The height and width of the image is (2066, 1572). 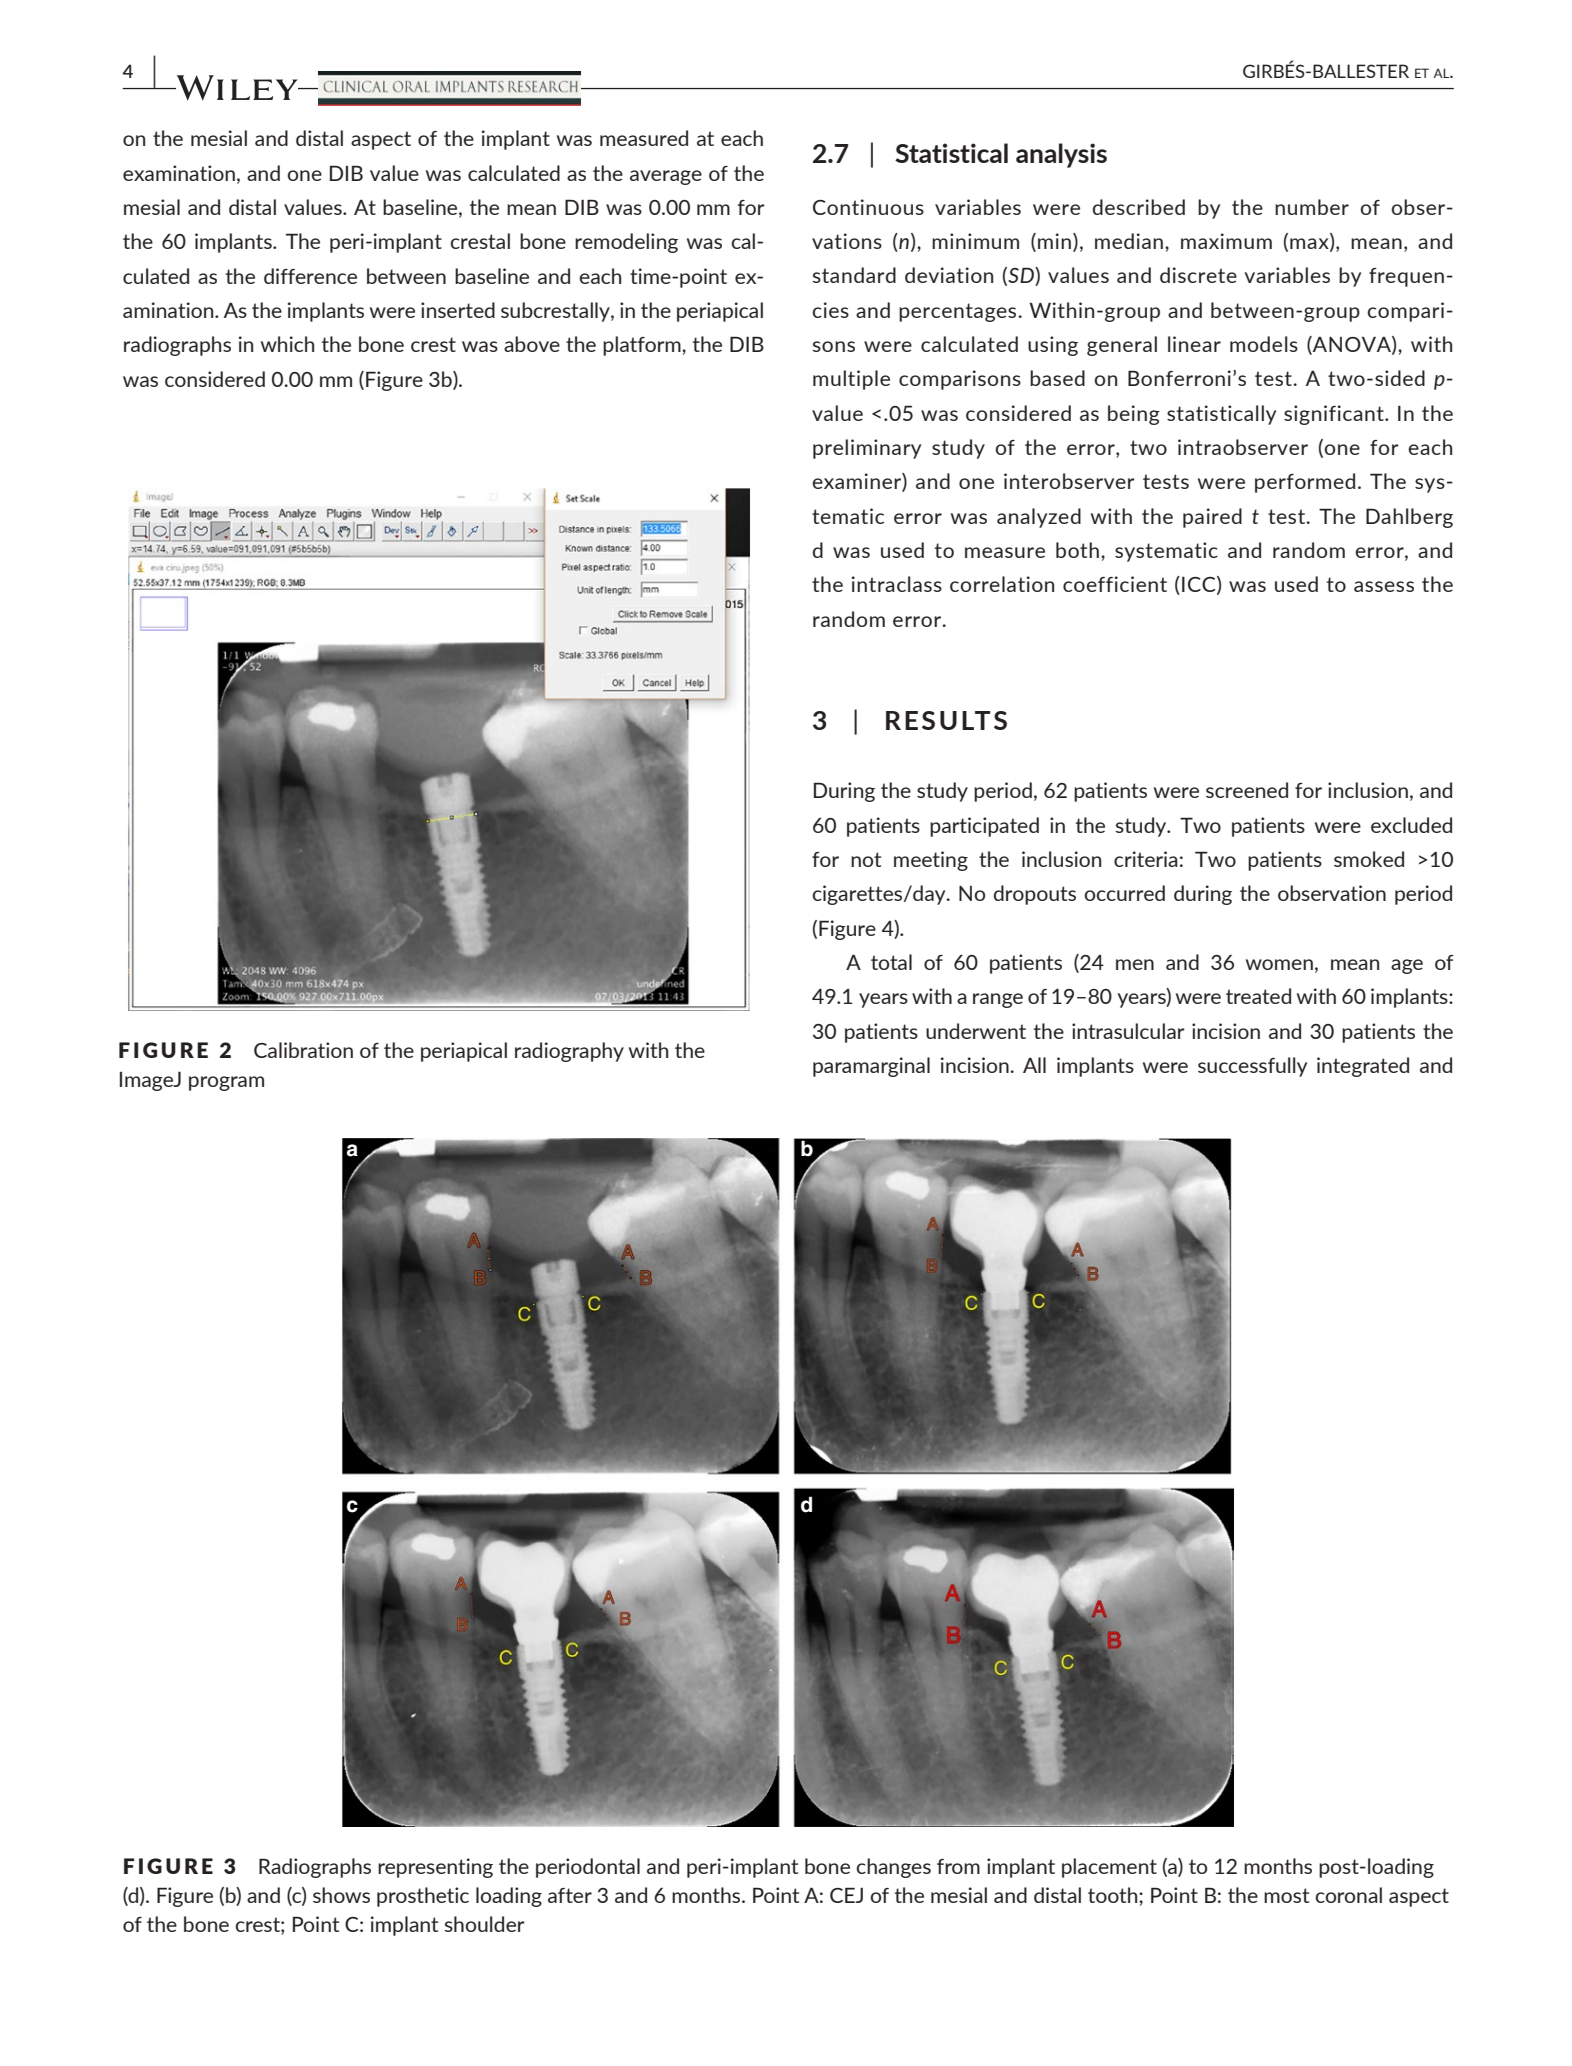 What do you see at coordinates (846, 1895) in the image?
I see `CEJ` at bounding box center [846, 1895].
